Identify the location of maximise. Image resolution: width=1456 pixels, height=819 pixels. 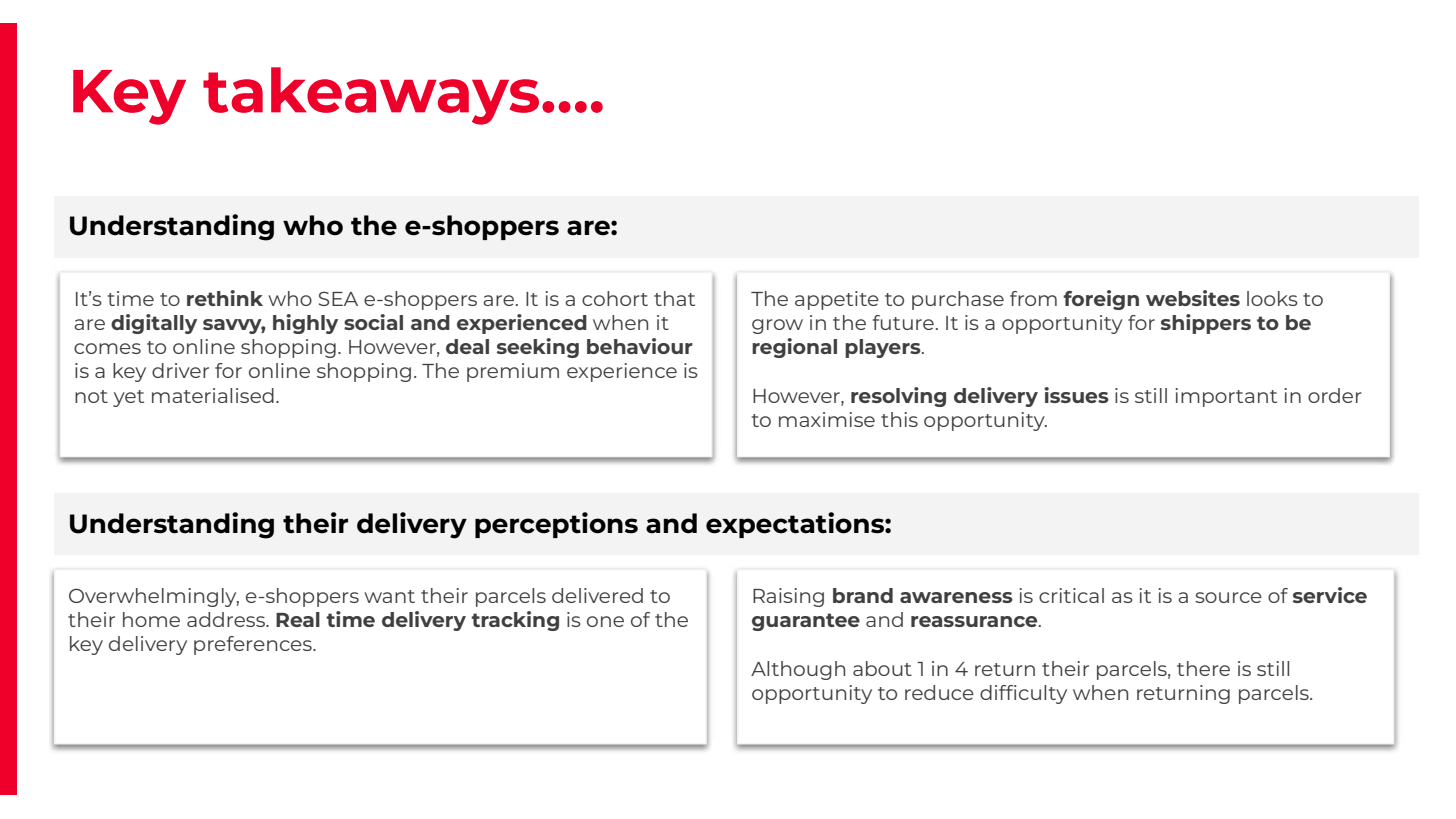
(827, 419).
